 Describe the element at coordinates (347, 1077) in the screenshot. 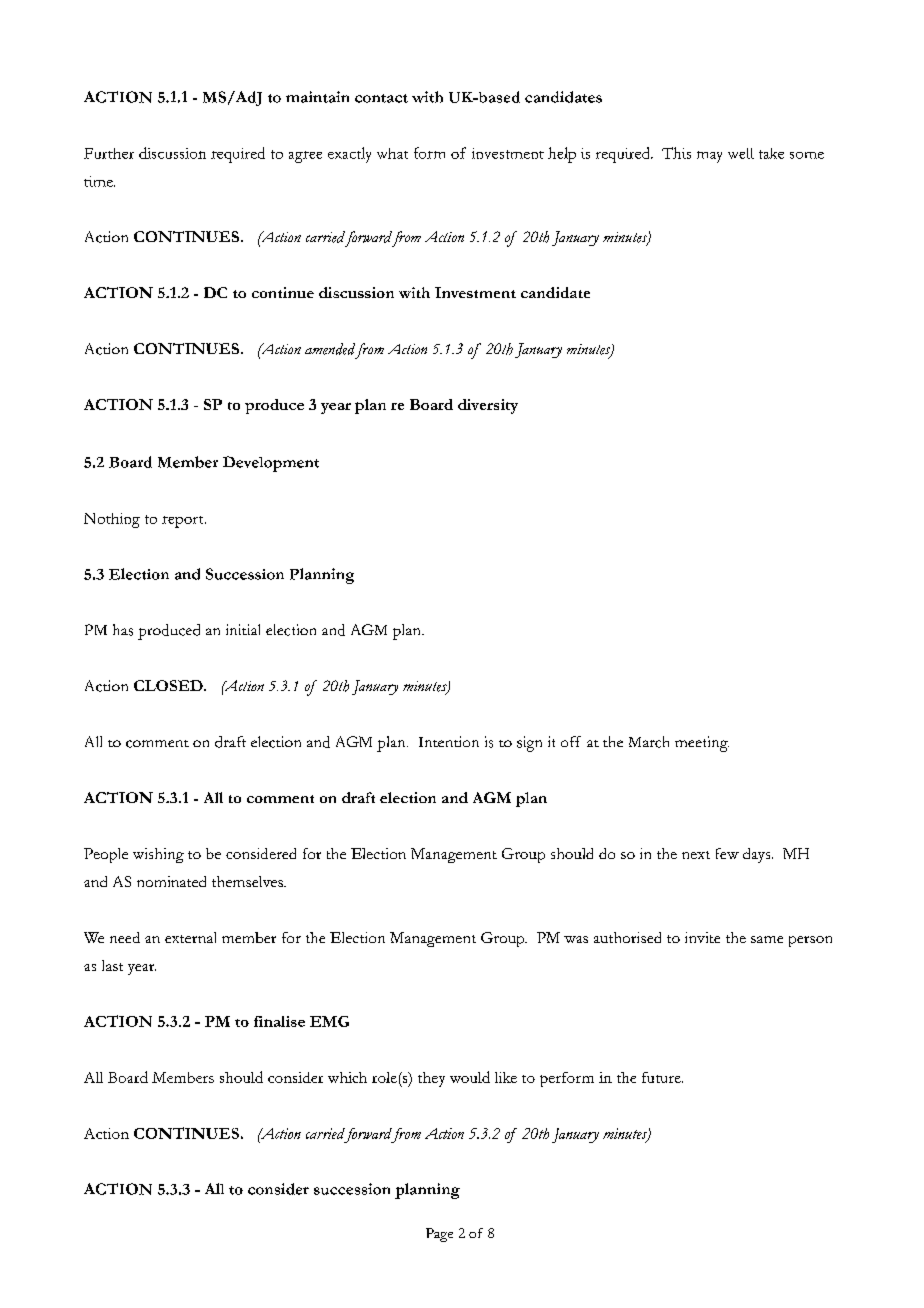

I see `which` at that location.
